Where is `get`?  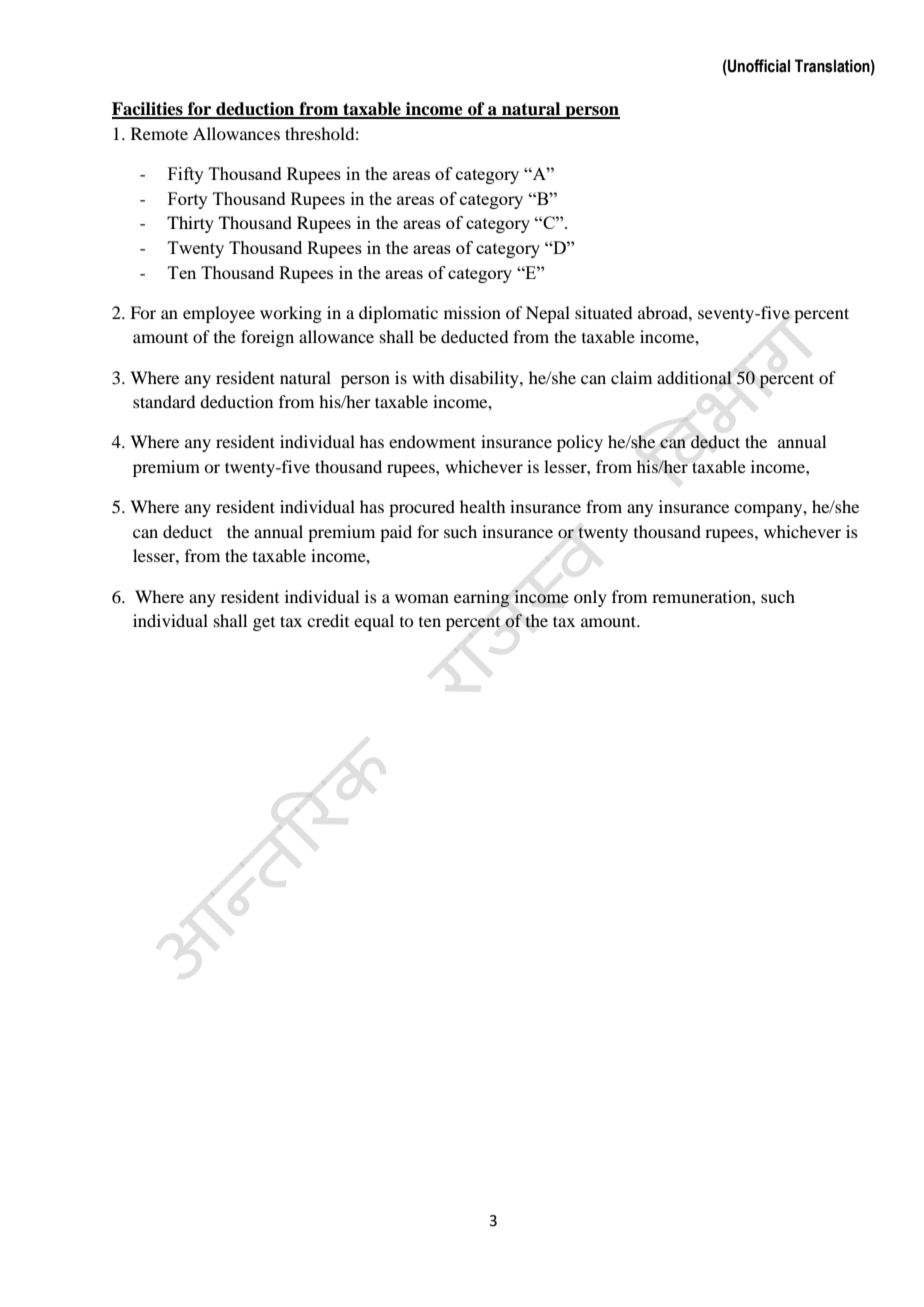
get is located at coordinates (264, 624).
